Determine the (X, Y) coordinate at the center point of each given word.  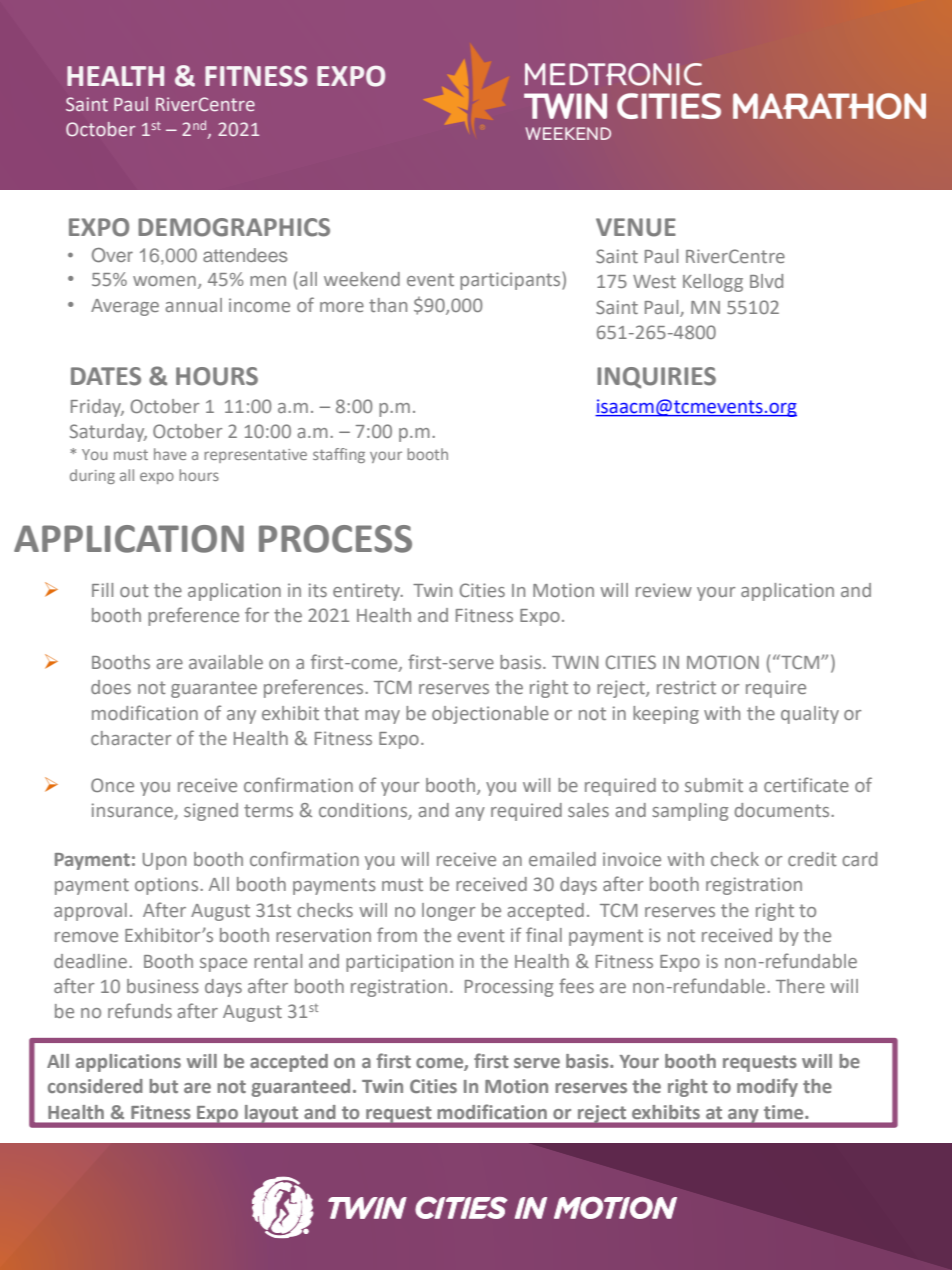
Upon (164, 861)
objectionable (490, 715)
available (226, 662)
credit (812, 859)
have (170, 454)
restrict (686, 687)
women (164, 281)
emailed (562, 859)
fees (576, 985)
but (163, 1086)
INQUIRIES (656, 378)
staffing (339, 455)
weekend (362, 279)
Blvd (766, 281)
